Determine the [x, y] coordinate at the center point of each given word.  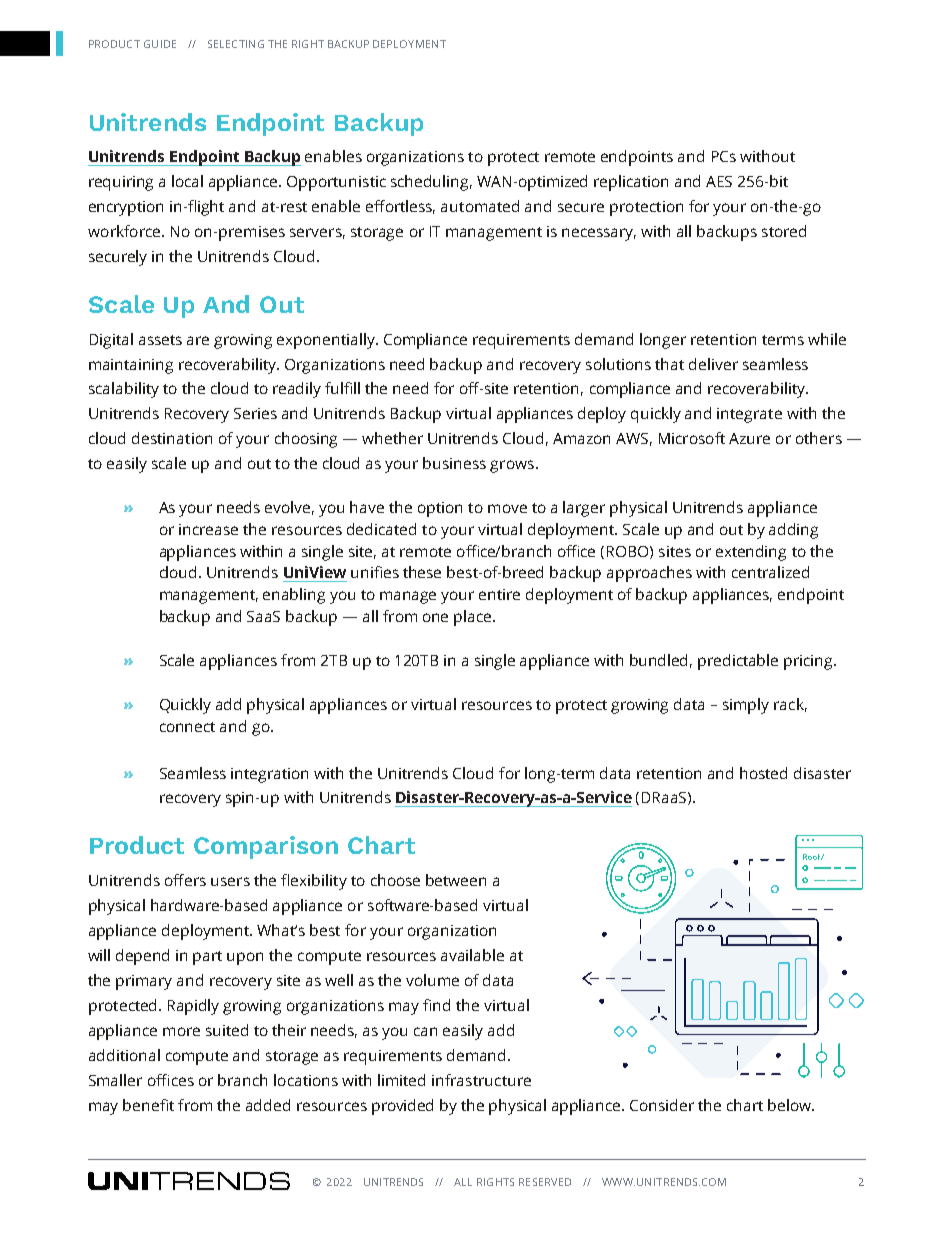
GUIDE [160, 44]
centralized [770, 572]
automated [480, 206]
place [474, 618]
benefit [148, 1105]
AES [719, 181]
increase [208, 529]
